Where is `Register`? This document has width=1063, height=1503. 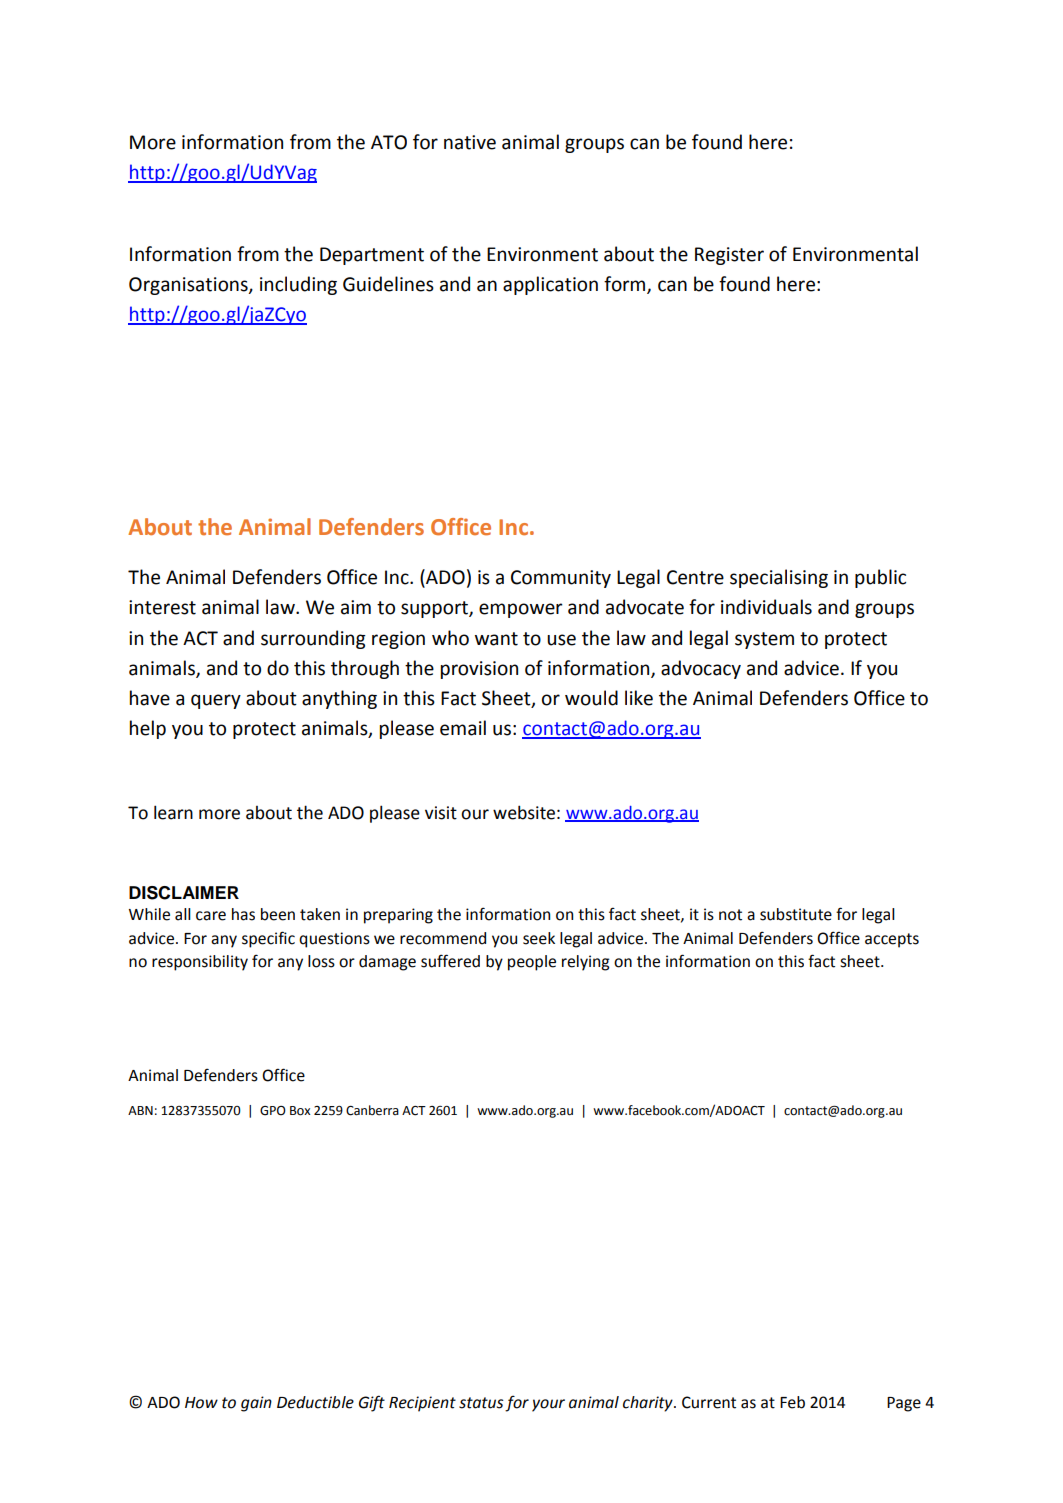
Register is located at coordinates (729, 256).
